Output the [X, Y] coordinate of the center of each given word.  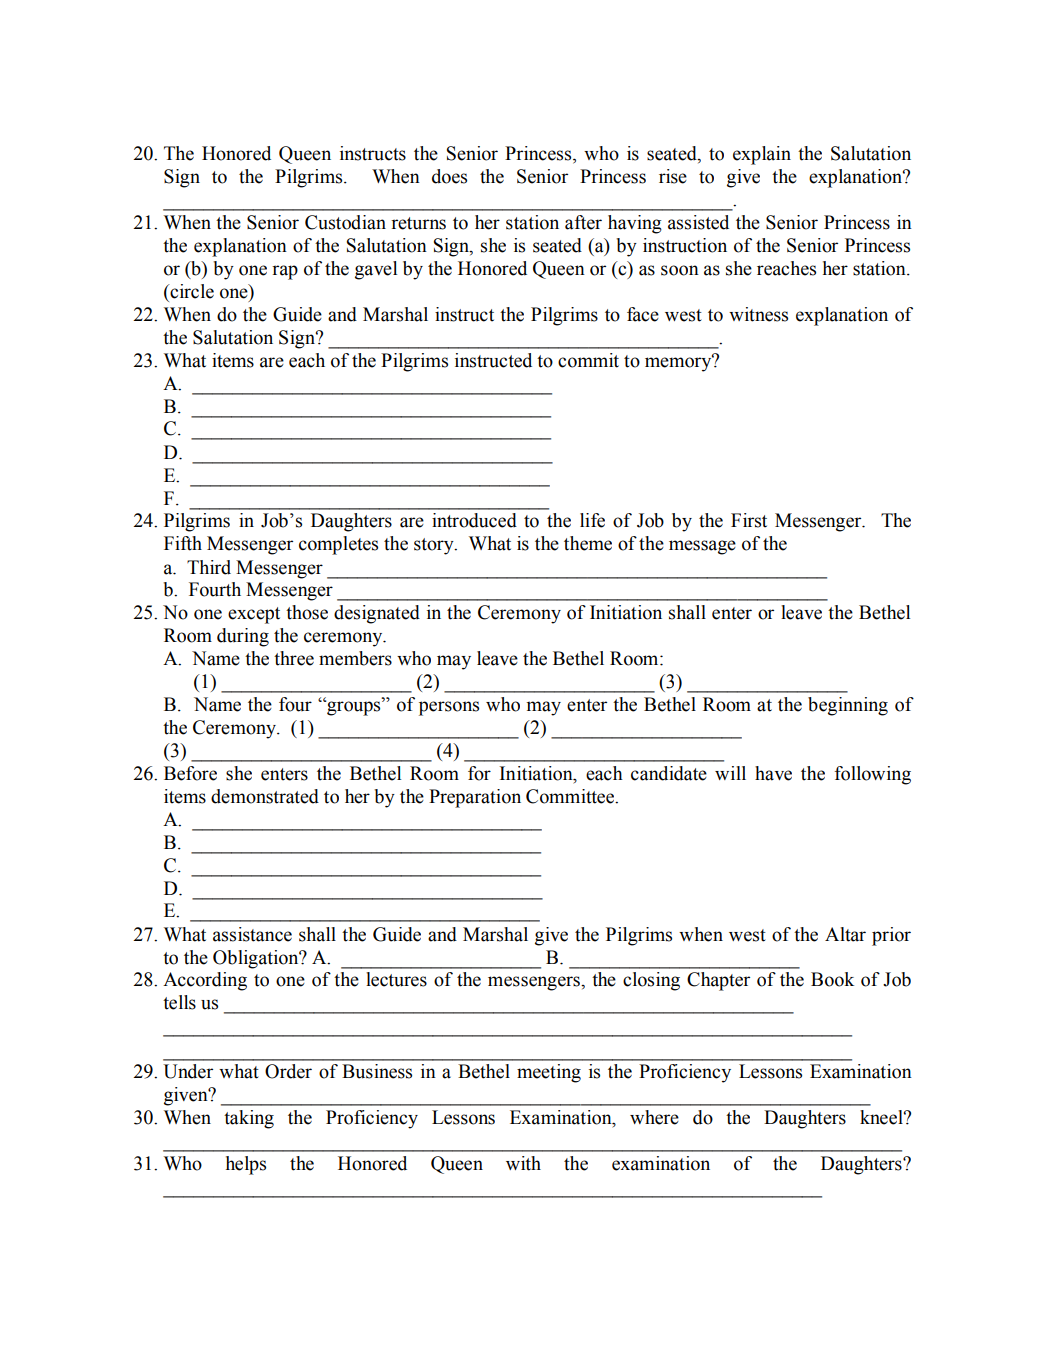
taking [249, 1119]
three [294, 658]
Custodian [345, 222]
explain [762, 155]
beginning [848, 706]
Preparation [475, 798]
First [749, 520]
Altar [845, 934]
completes [338, 545]
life [592, 520]
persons [449, 708]
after [583, 222]
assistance [252, 934]
